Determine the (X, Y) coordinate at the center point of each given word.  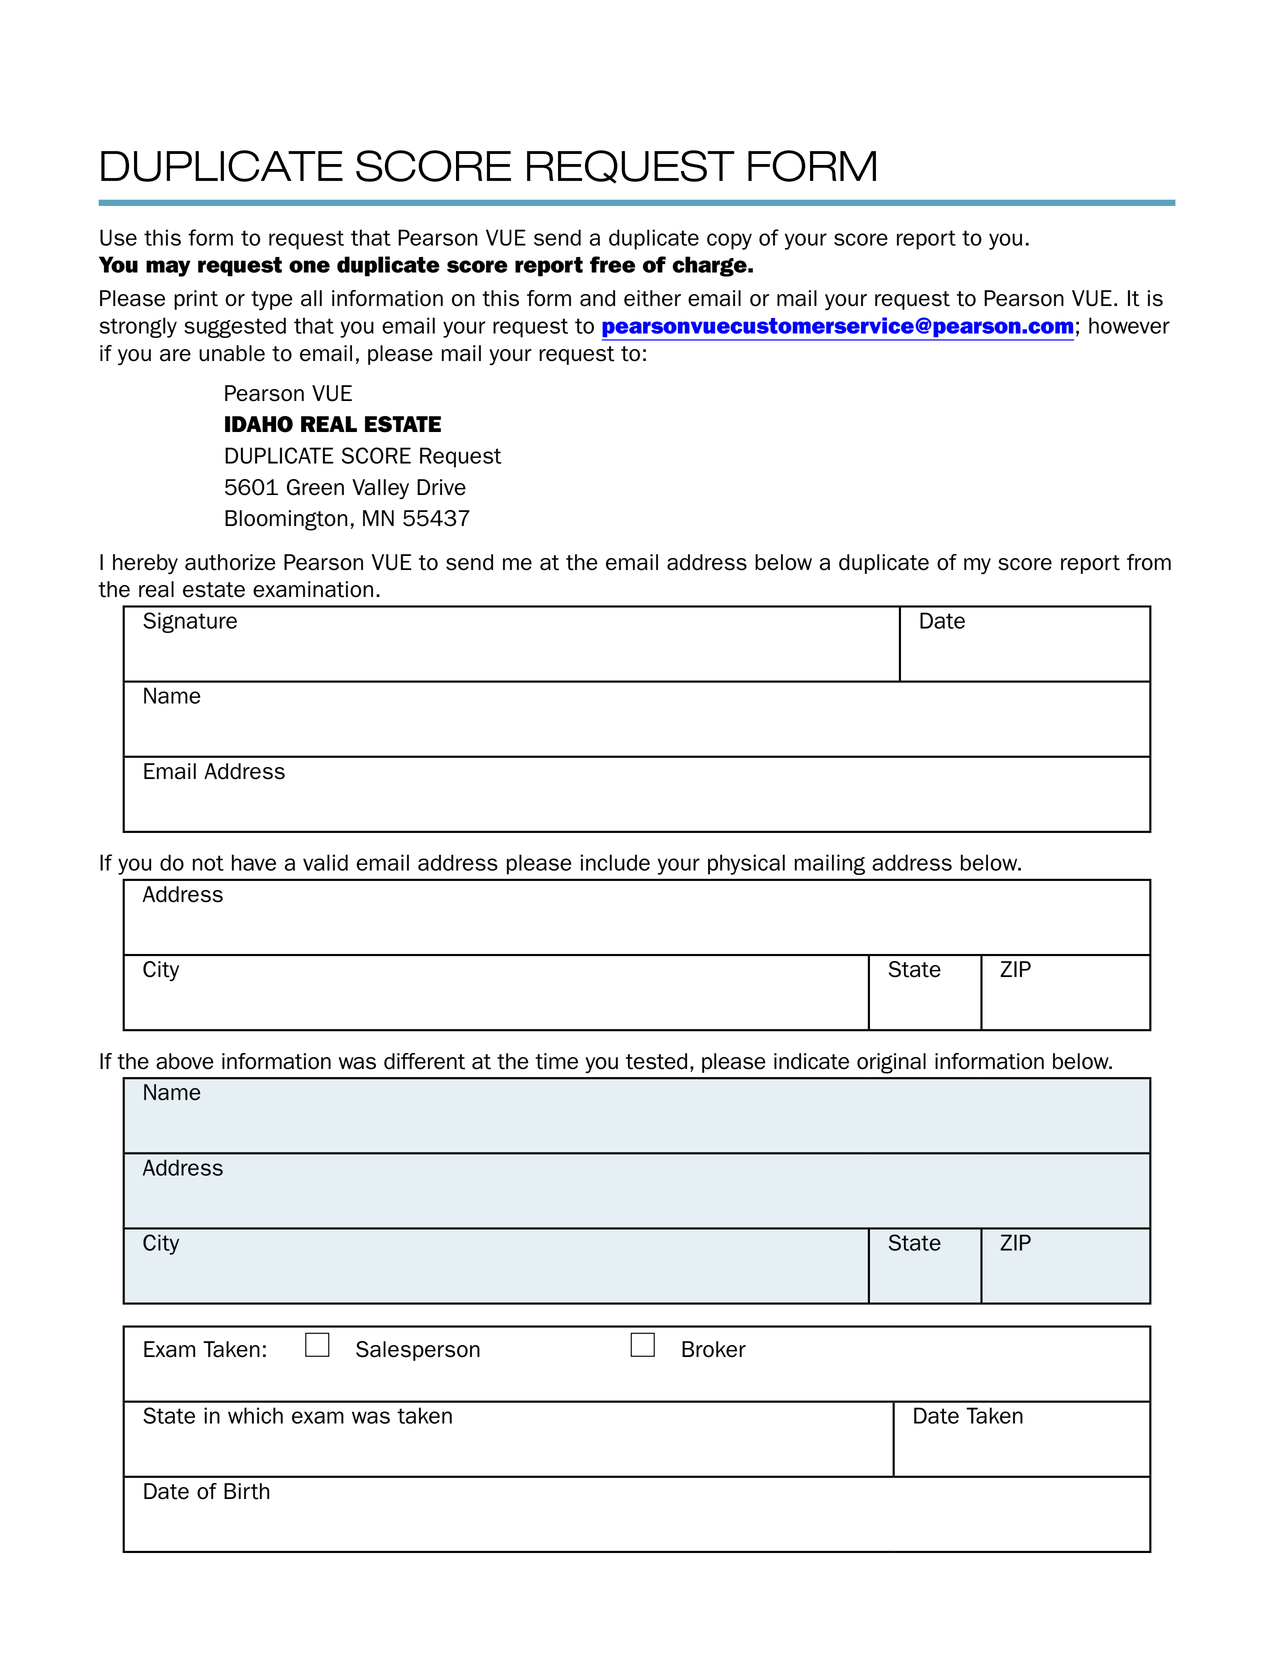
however (1129, 325)
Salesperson (418, 1351)
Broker (714, 1349)
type (272, 300)
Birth (246, 1491)
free (612, 264)
